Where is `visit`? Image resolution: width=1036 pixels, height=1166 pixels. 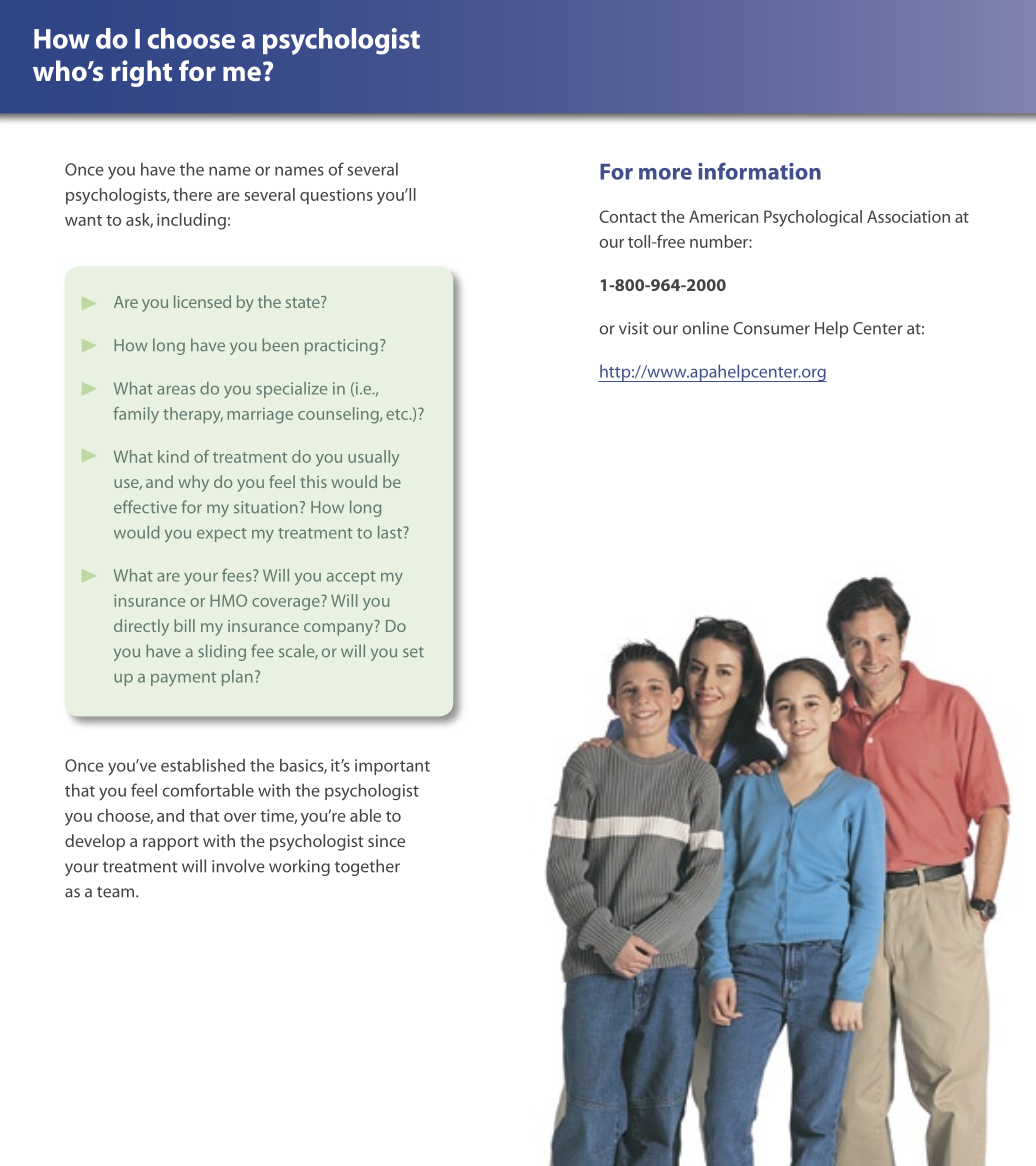 visit is located at coordinates (633, 328).
